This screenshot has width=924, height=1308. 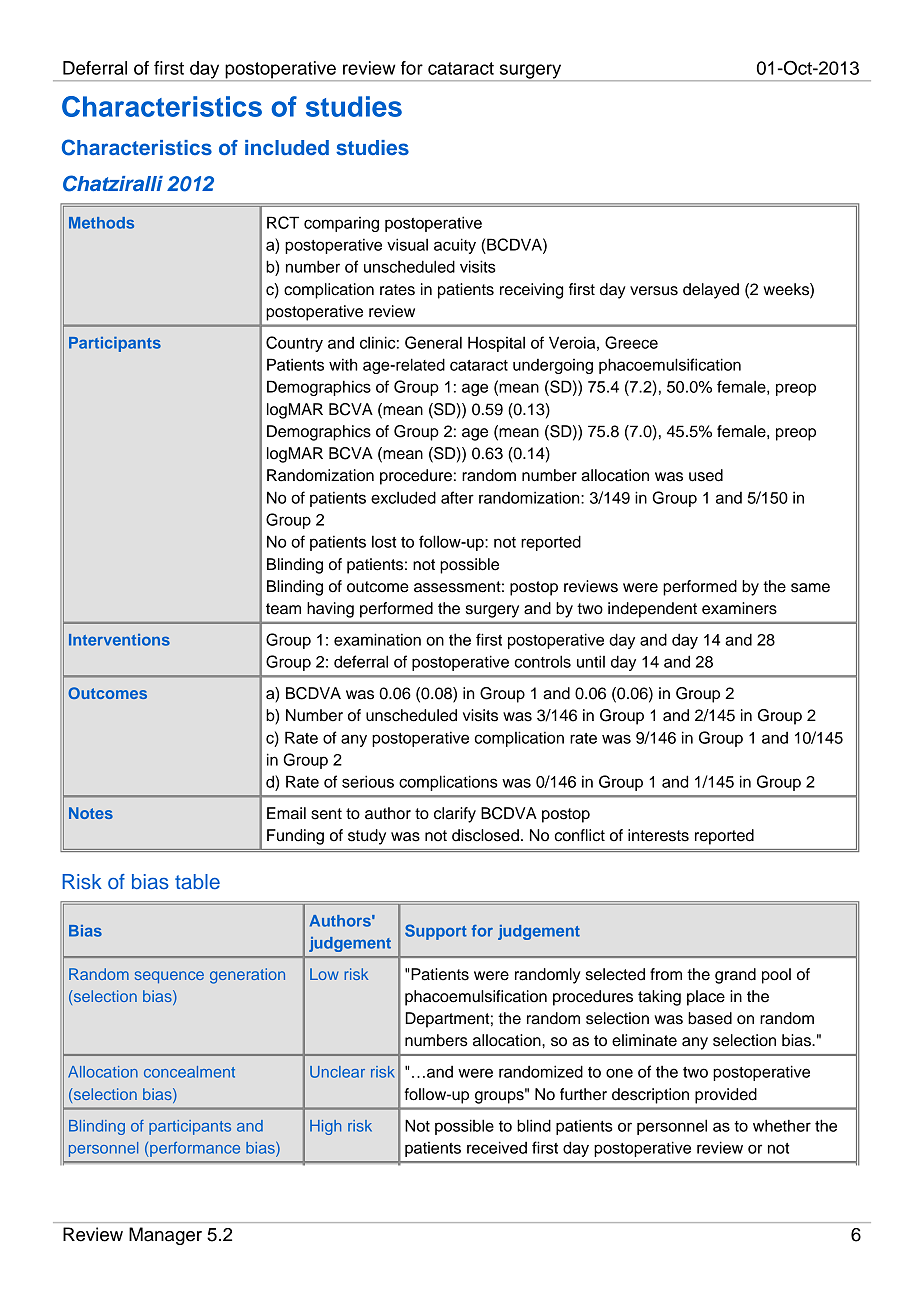 I want to click on delayed, so click(x=711, y=291).
